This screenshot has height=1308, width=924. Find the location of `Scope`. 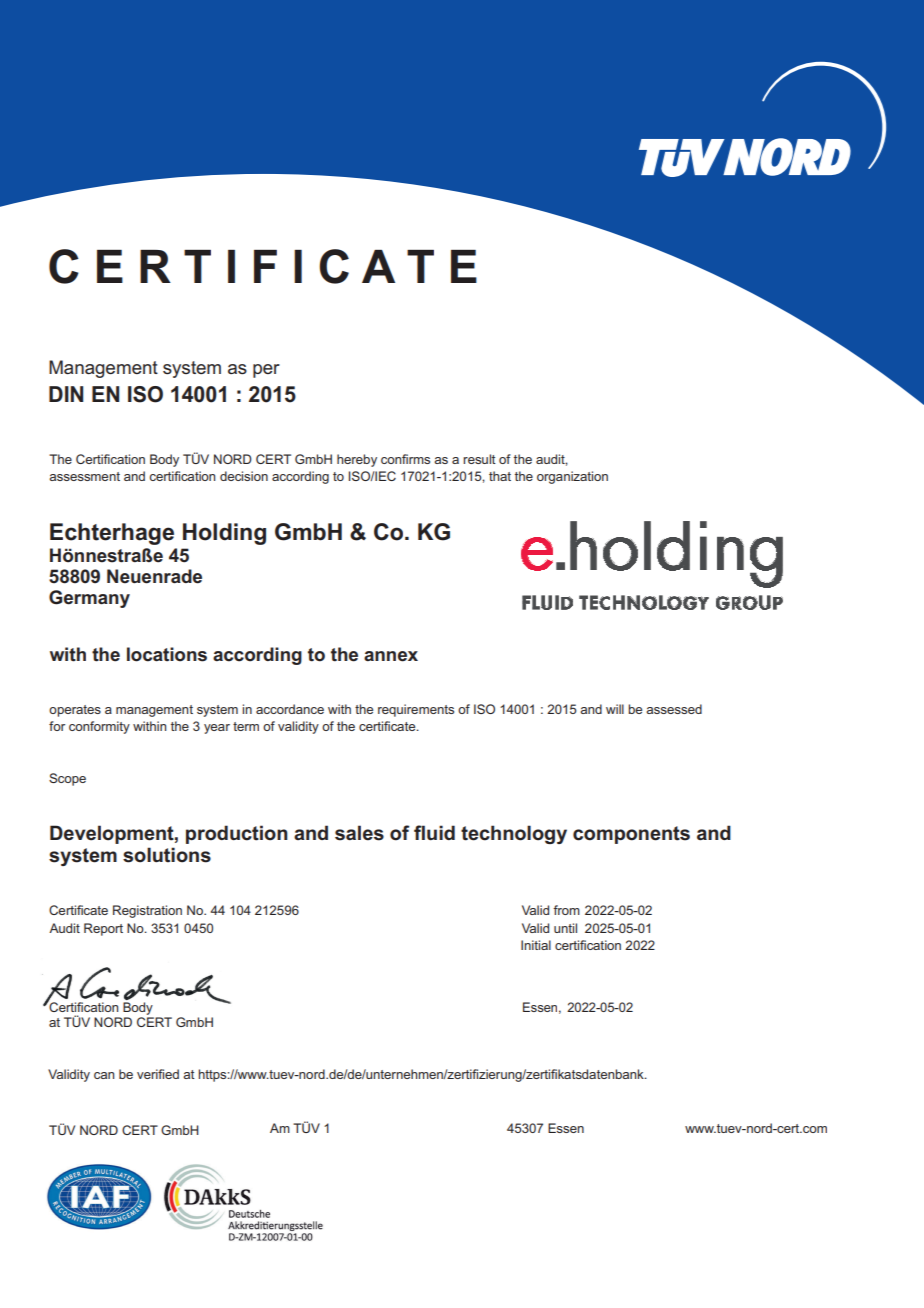

Scope is located at coordinates (67, 779).
